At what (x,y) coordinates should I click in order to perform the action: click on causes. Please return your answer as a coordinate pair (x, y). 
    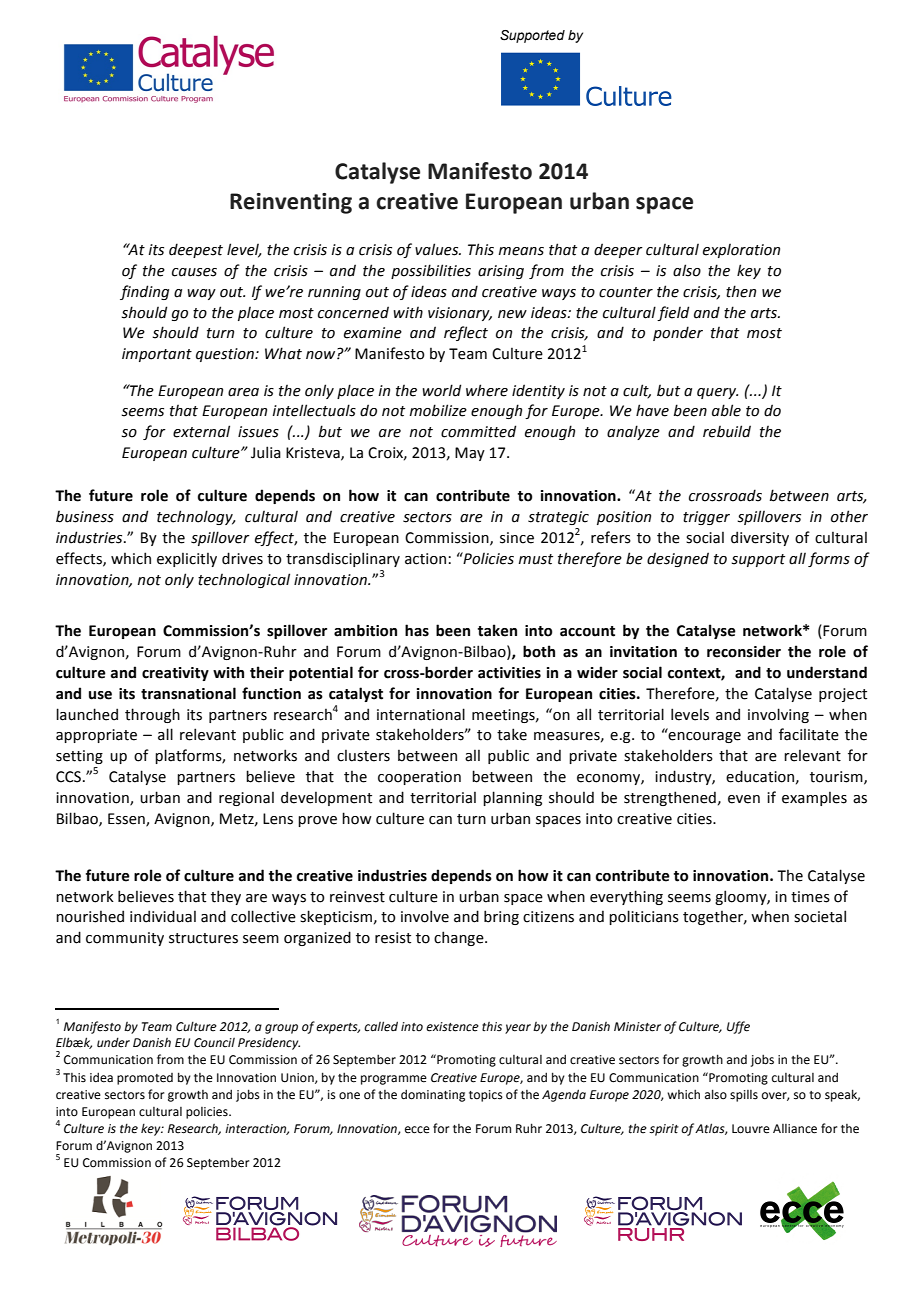
    Looking at the image, I should click on (194, 272).
